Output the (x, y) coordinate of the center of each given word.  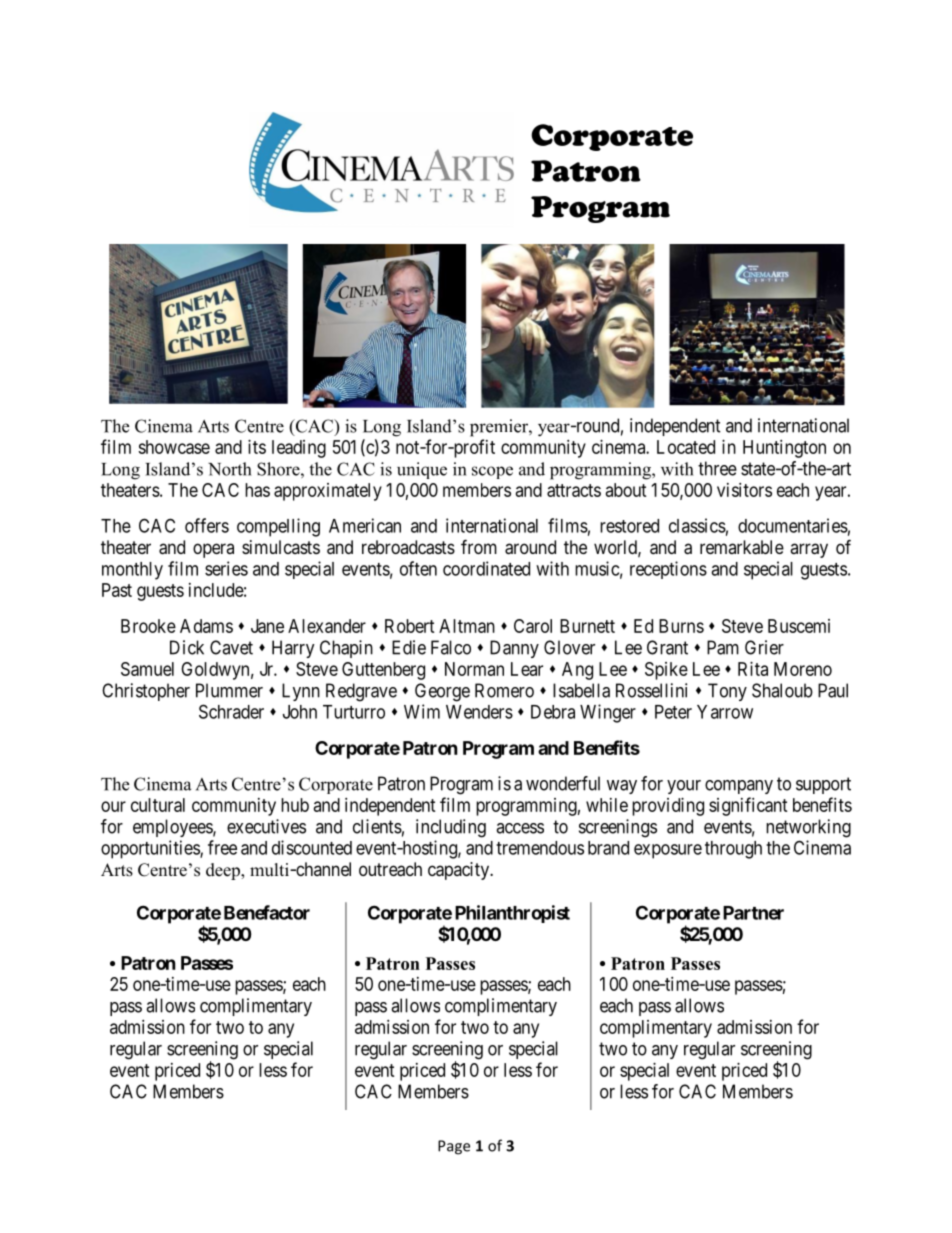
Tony (727, 692)
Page (454, 1147)
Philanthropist (512, 914)
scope (492, 472)
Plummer (229, 690)
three (717, 468)
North (229, 469)
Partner (753, 913)
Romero (504, 690)
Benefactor (267, 912)
